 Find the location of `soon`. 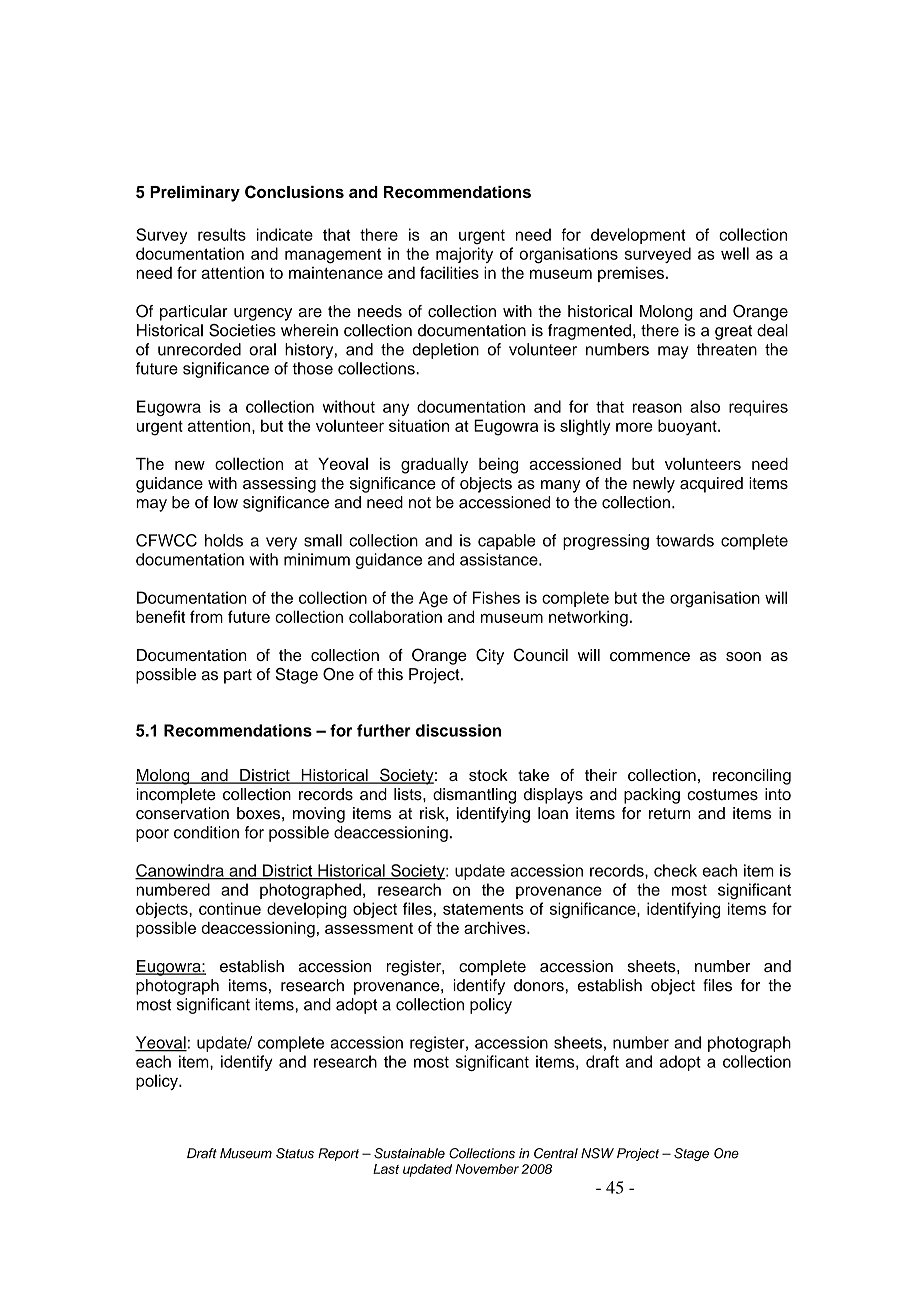

soon is located at coordinates (743, 656).
